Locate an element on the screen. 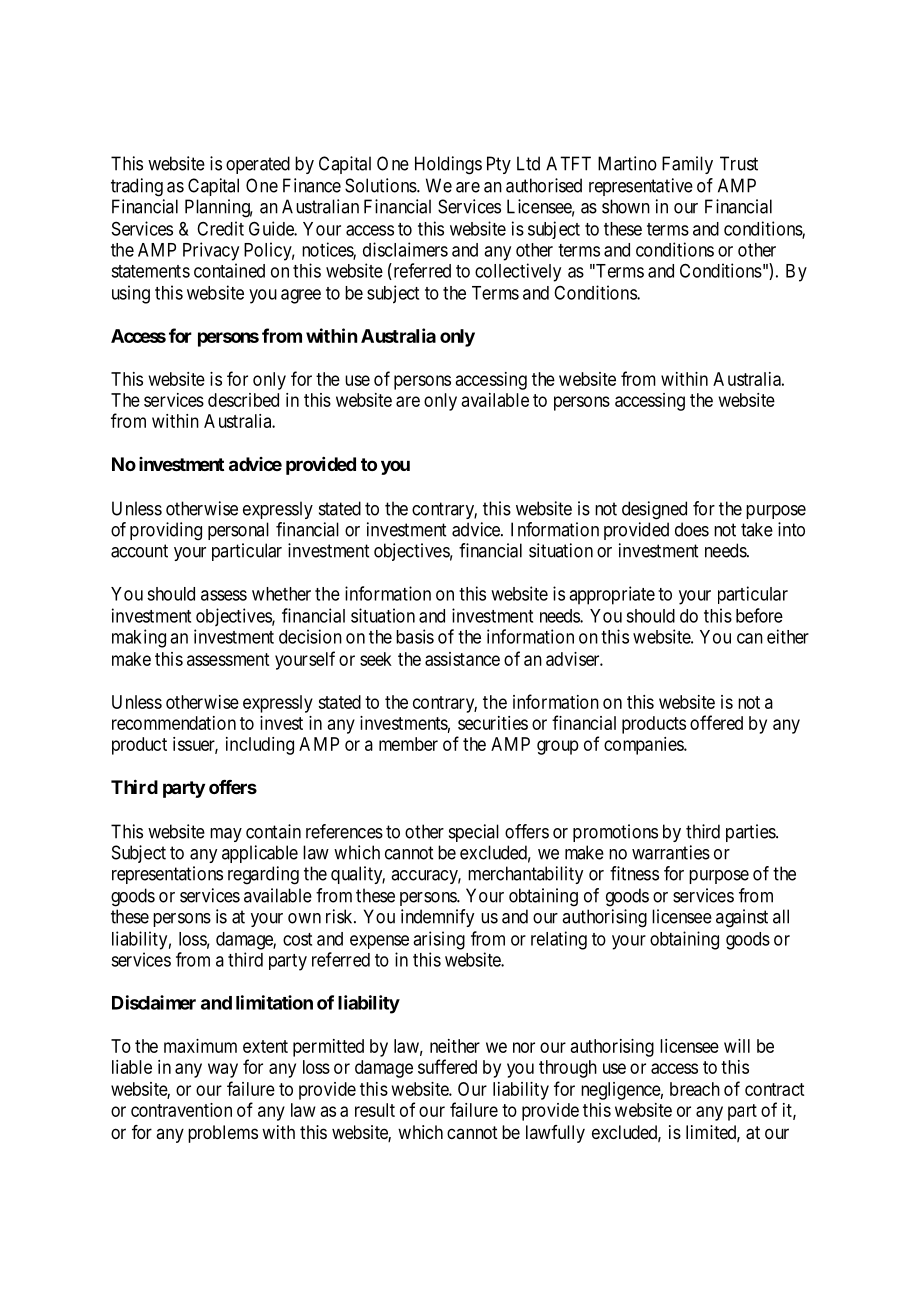 Image resolution: width=924 pixels, height=1308 pixels. does is located at coordinates (692, 529).
